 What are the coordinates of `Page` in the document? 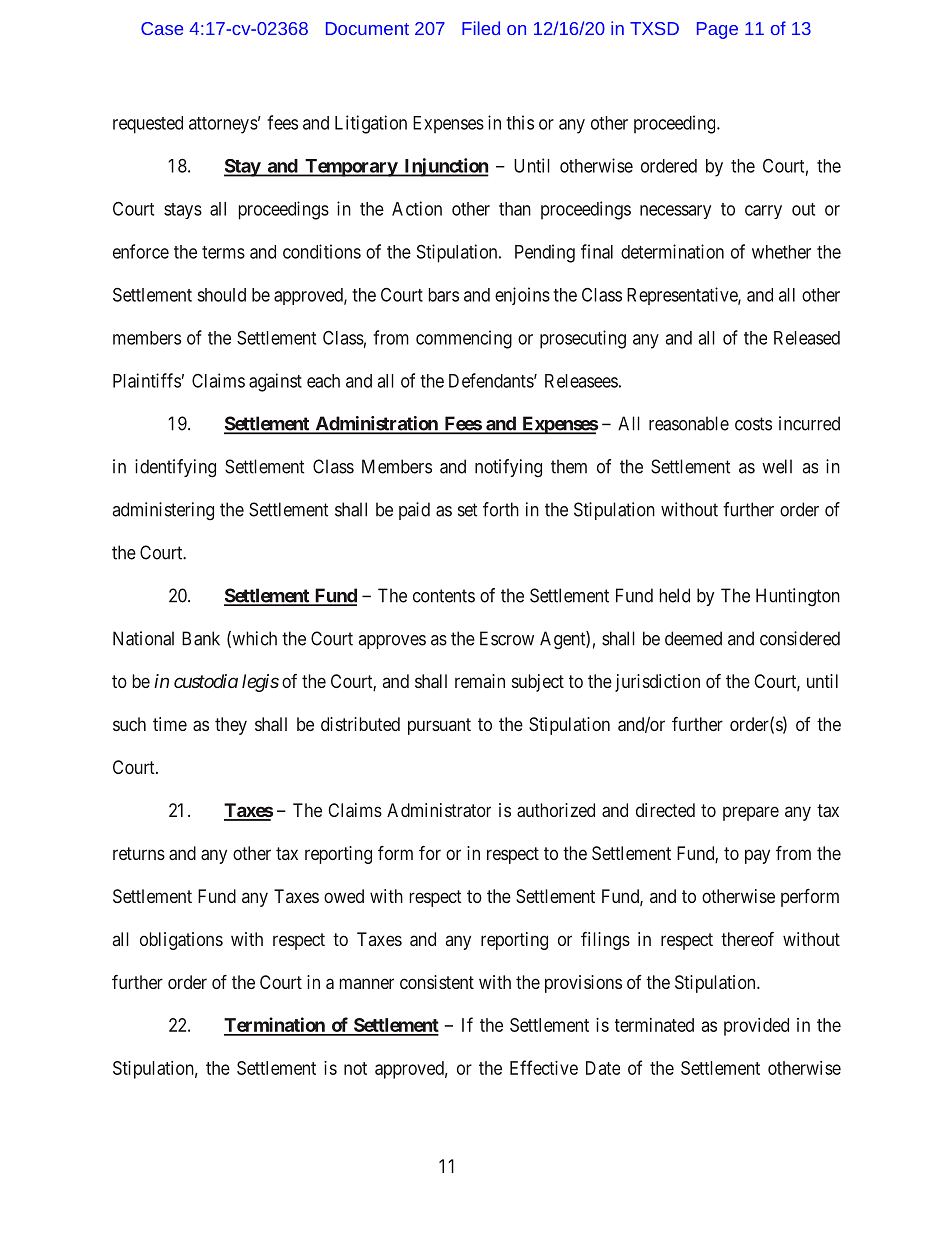 It's located at (717, 30).
